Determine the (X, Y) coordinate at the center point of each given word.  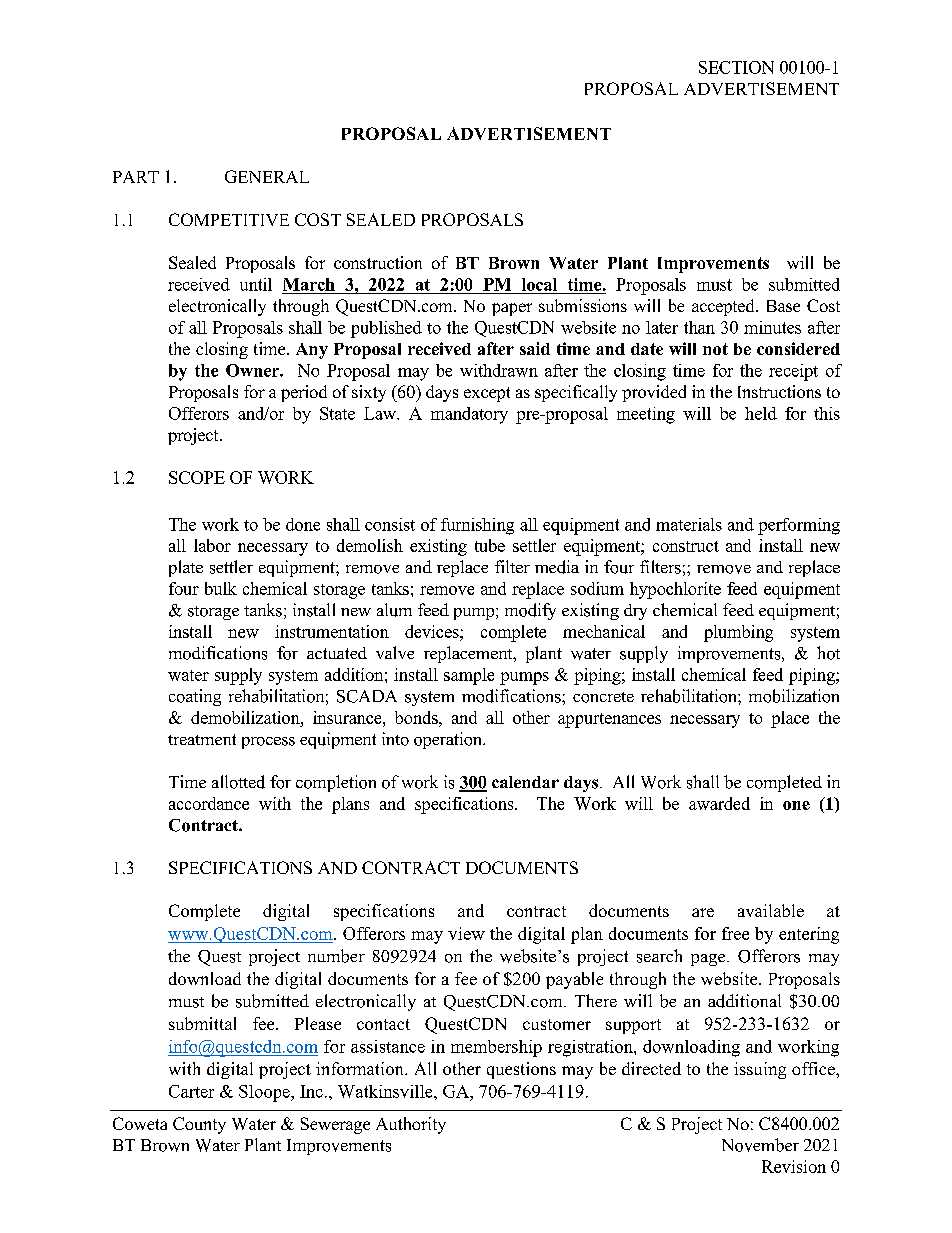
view (466, 933)
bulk (221, 588)
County (199, 1125)
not (715, 349)
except (487, 394)
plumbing (738, 633)
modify (530, 611)
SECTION (736, 67)
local (539, 284)
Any (312, 351)
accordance (209, 803)
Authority (411, 1125)
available (771, 910)
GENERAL (267, 176)
